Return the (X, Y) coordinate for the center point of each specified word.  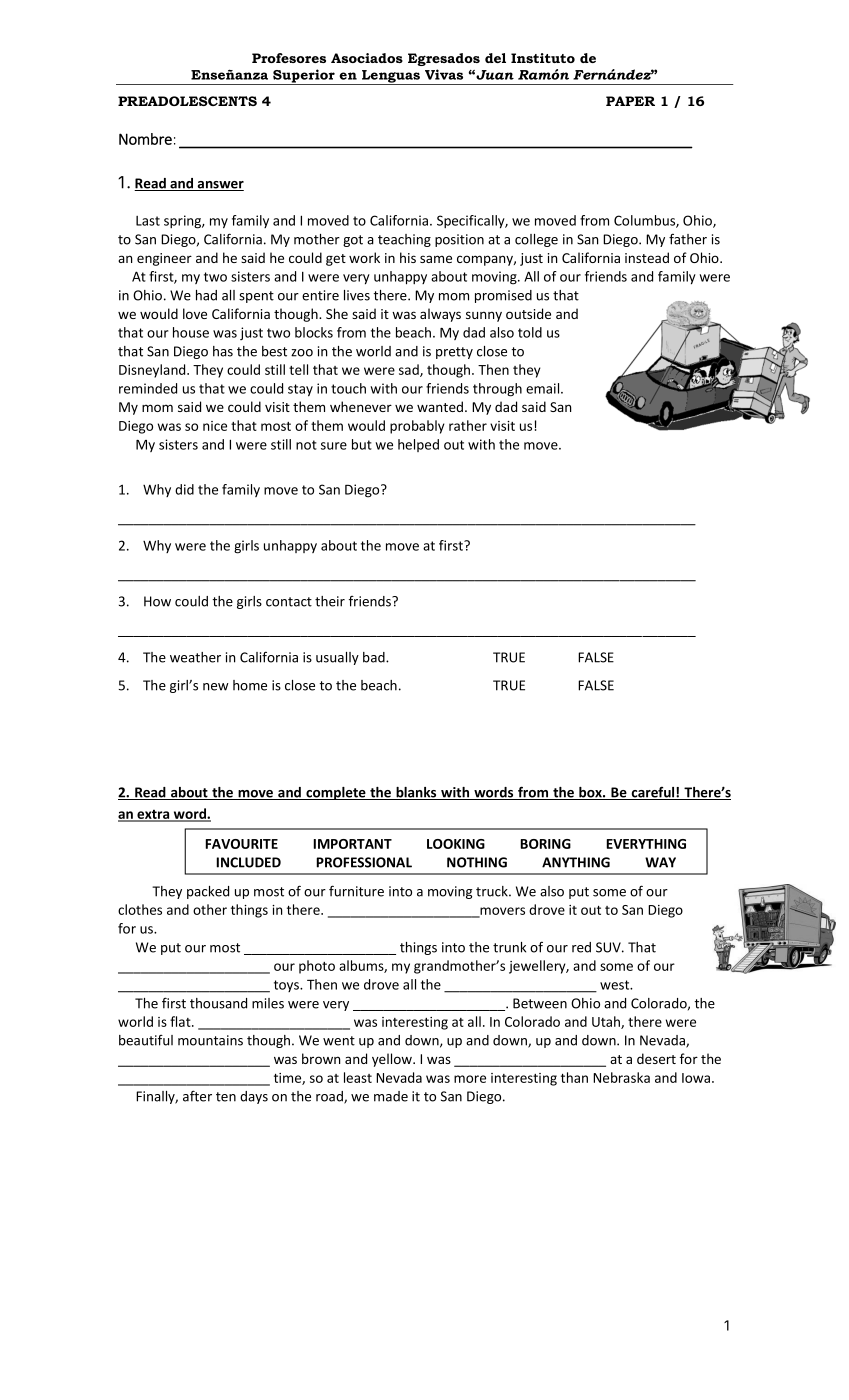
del (495, 58)
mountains (210, 1040)
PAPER (630, 101)
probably (417, 427)
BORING (545, 844)
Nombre (145, 139)
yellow (393, 1060)
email (544, 388)
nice (215, 426)
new (216, 687)
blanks (416, 793)
